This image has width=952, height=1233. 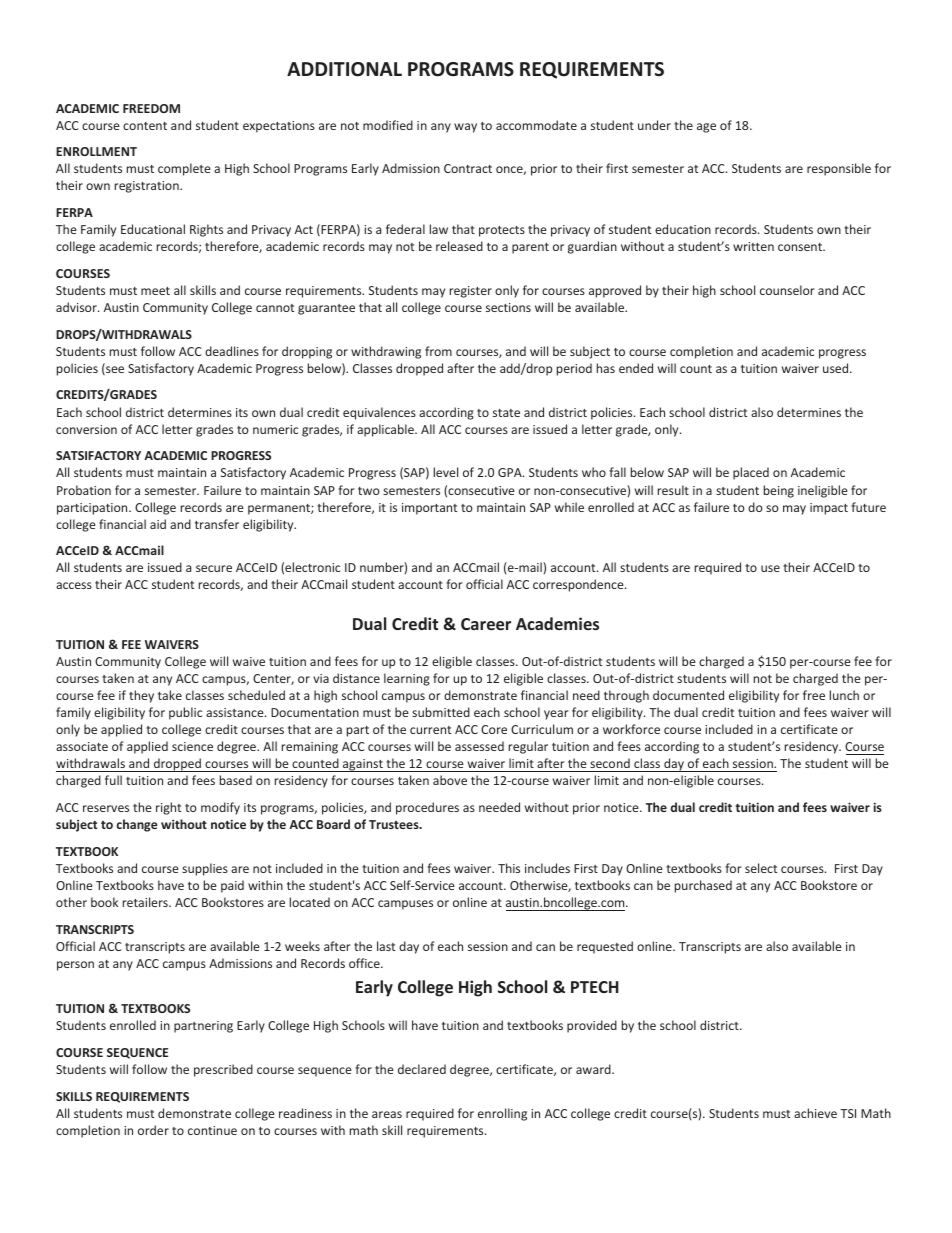 What do you see at coordinates (502, 1114) in the image?
I see `enrolling` at bounding box center [502, 1114].
